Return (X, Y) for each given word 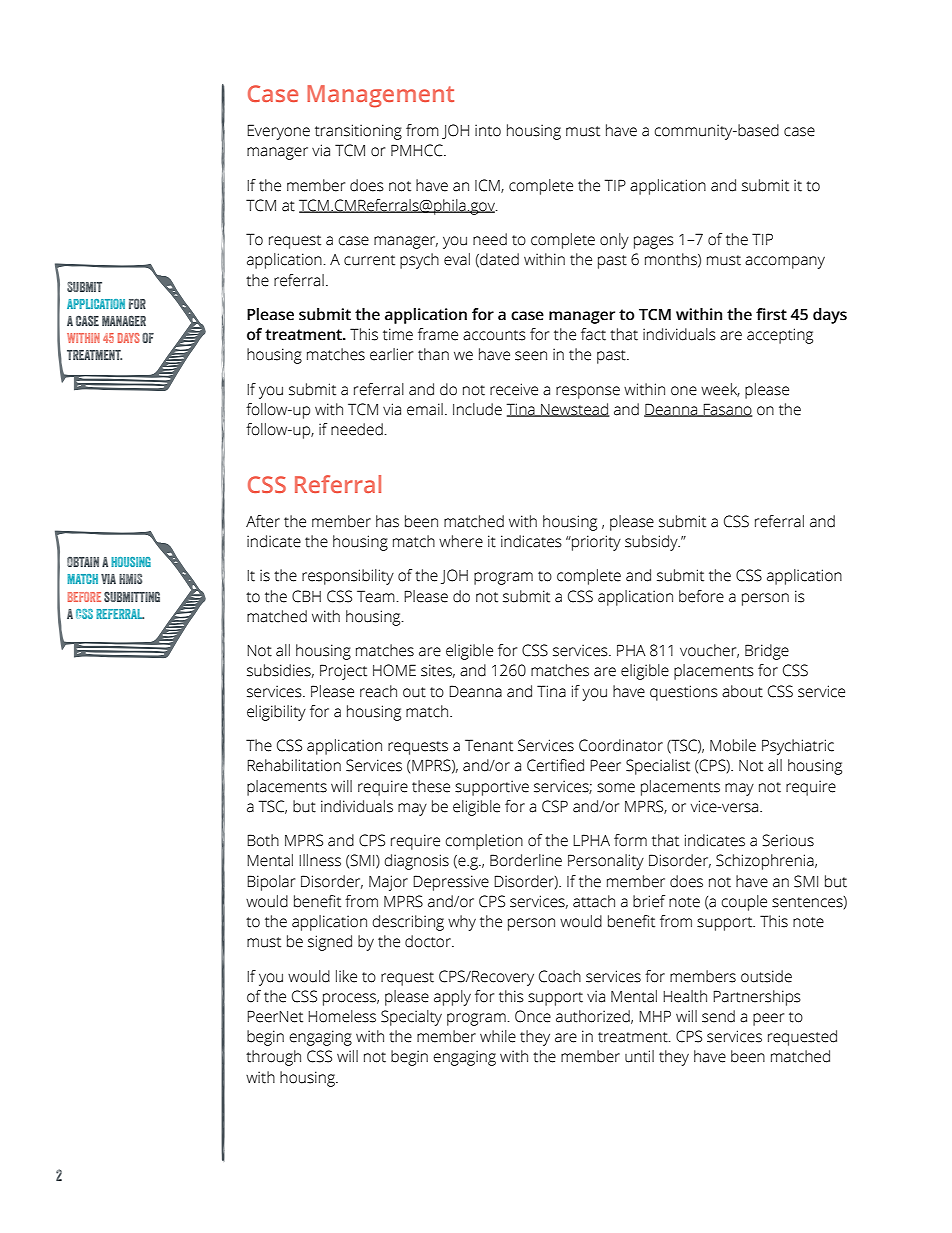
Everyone (278, 132)
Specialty (411, 1018)
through (273, 1058)
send (718, 1016)
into (488, 130)
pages (654, 242)
